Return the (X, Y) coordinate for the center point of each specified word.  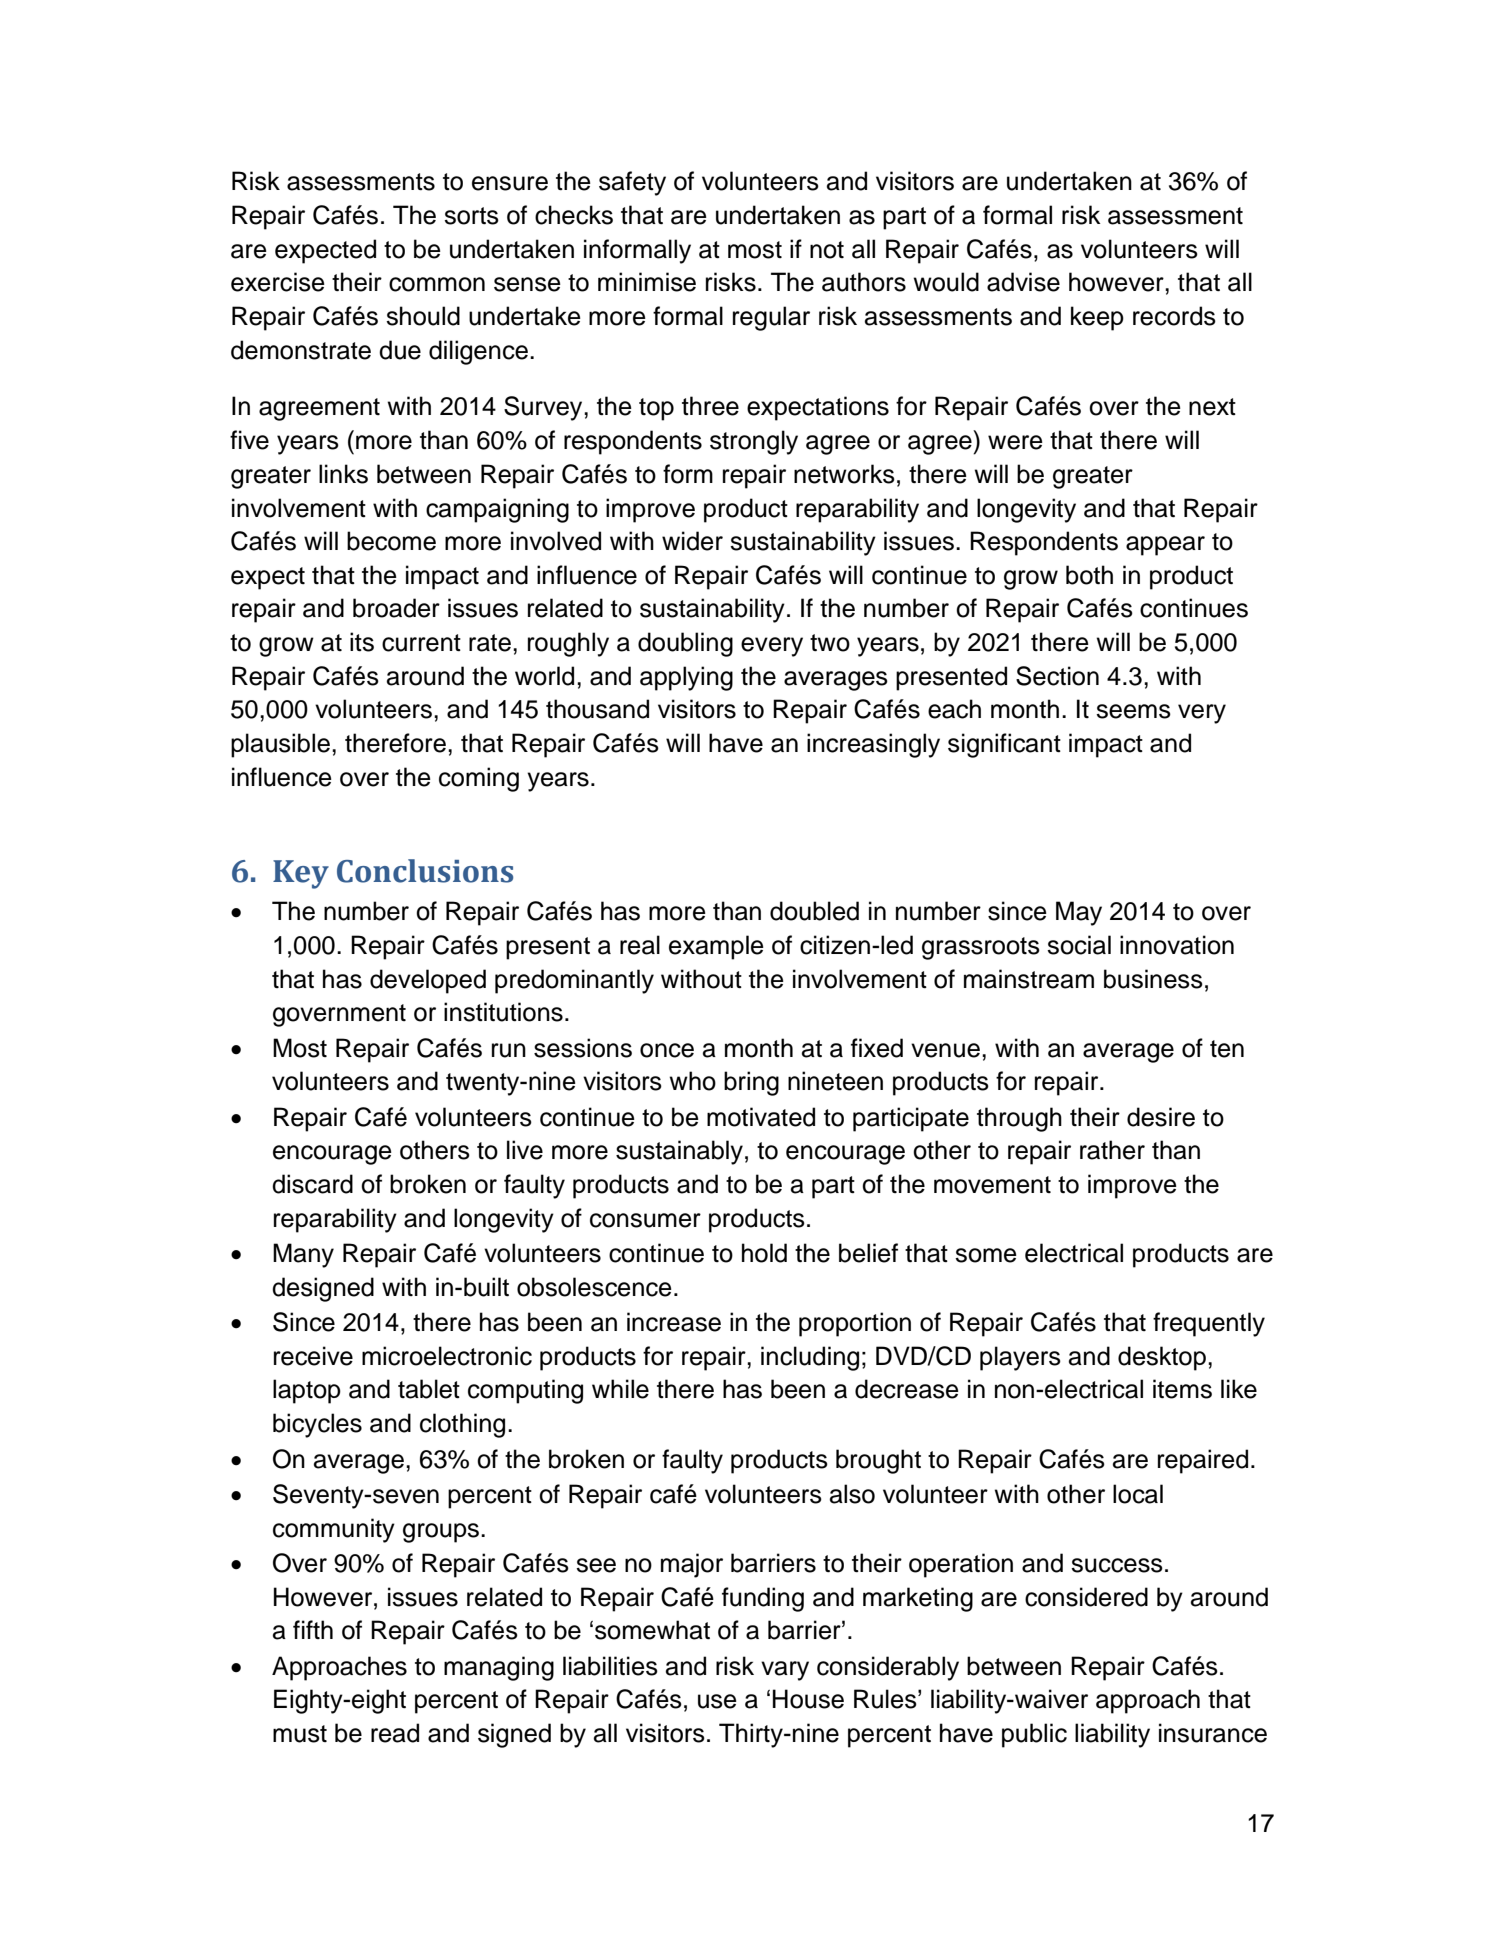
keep (1097, 318)
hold (764, 1253)
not (827, 250)
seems (1133, 711)
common (437, 284)
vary (785, 1671)
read (395, 1733)
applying (686, 678)
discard (312, 1184)
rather (1112, 1150)
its (362, 642)
